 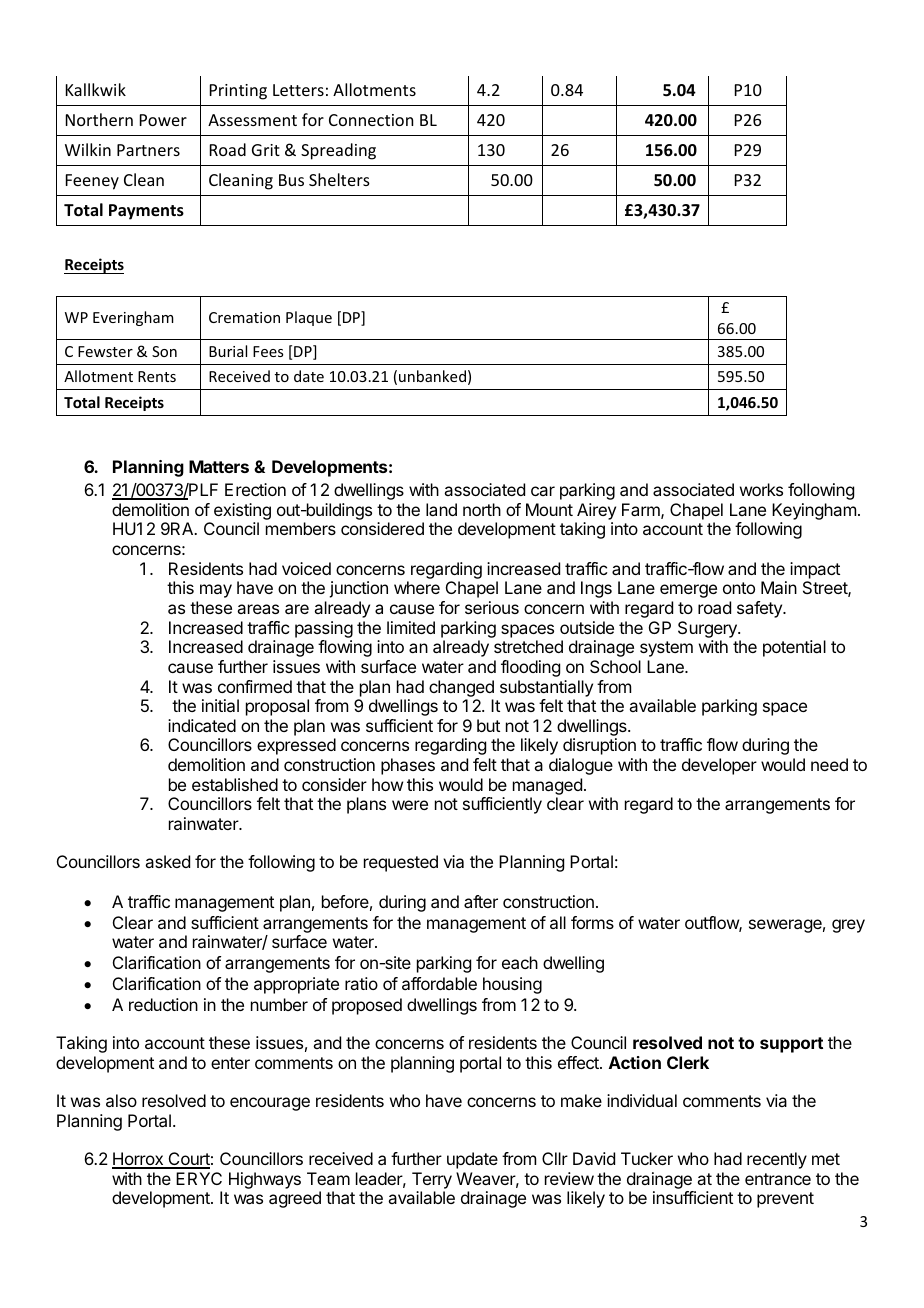 I want to click on works, so click(x=761, y=489).
